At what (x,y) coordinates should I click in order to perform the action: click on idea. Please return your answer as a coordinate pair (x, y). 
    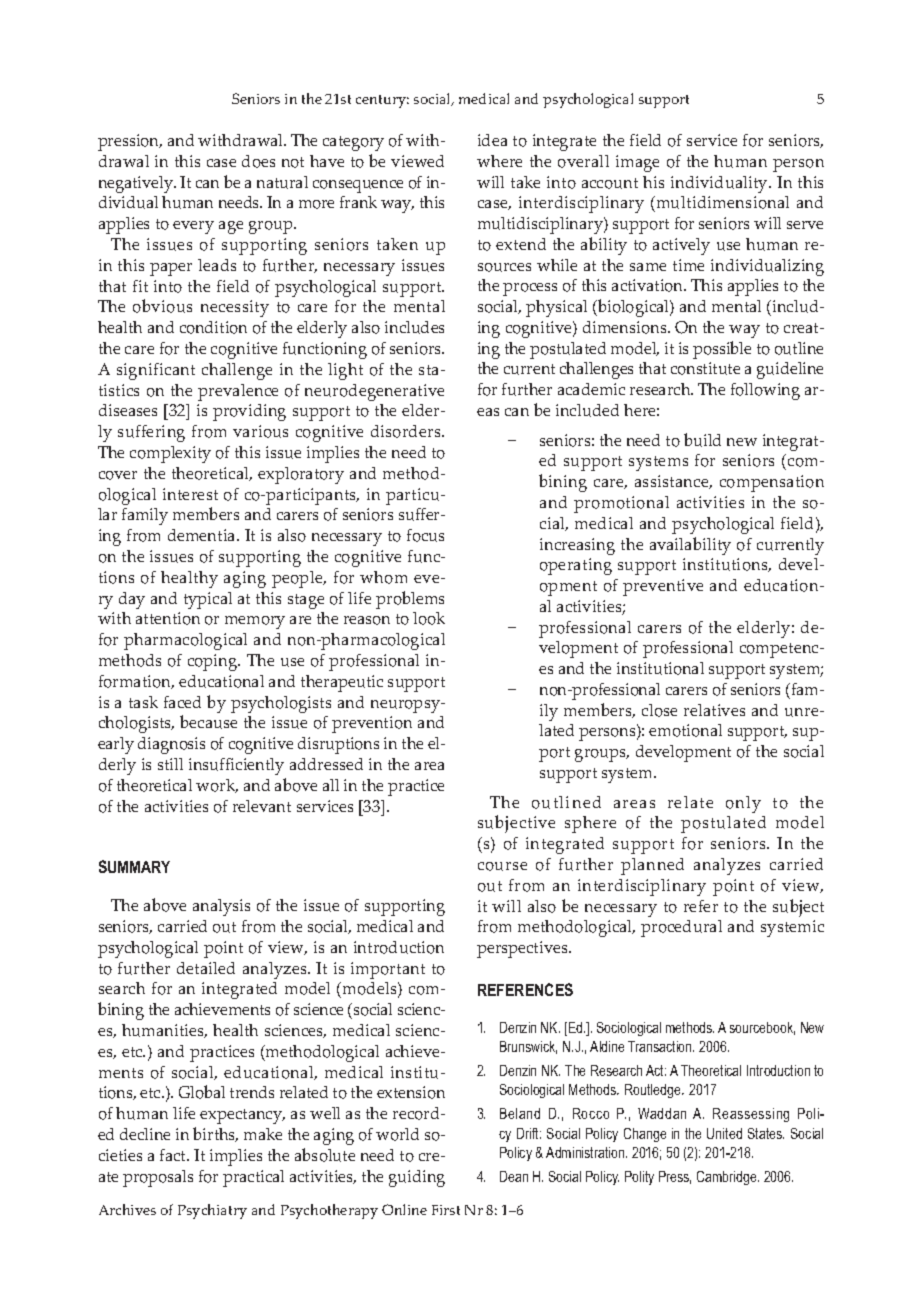
    Looking at the image, I should click on (492, 140).
